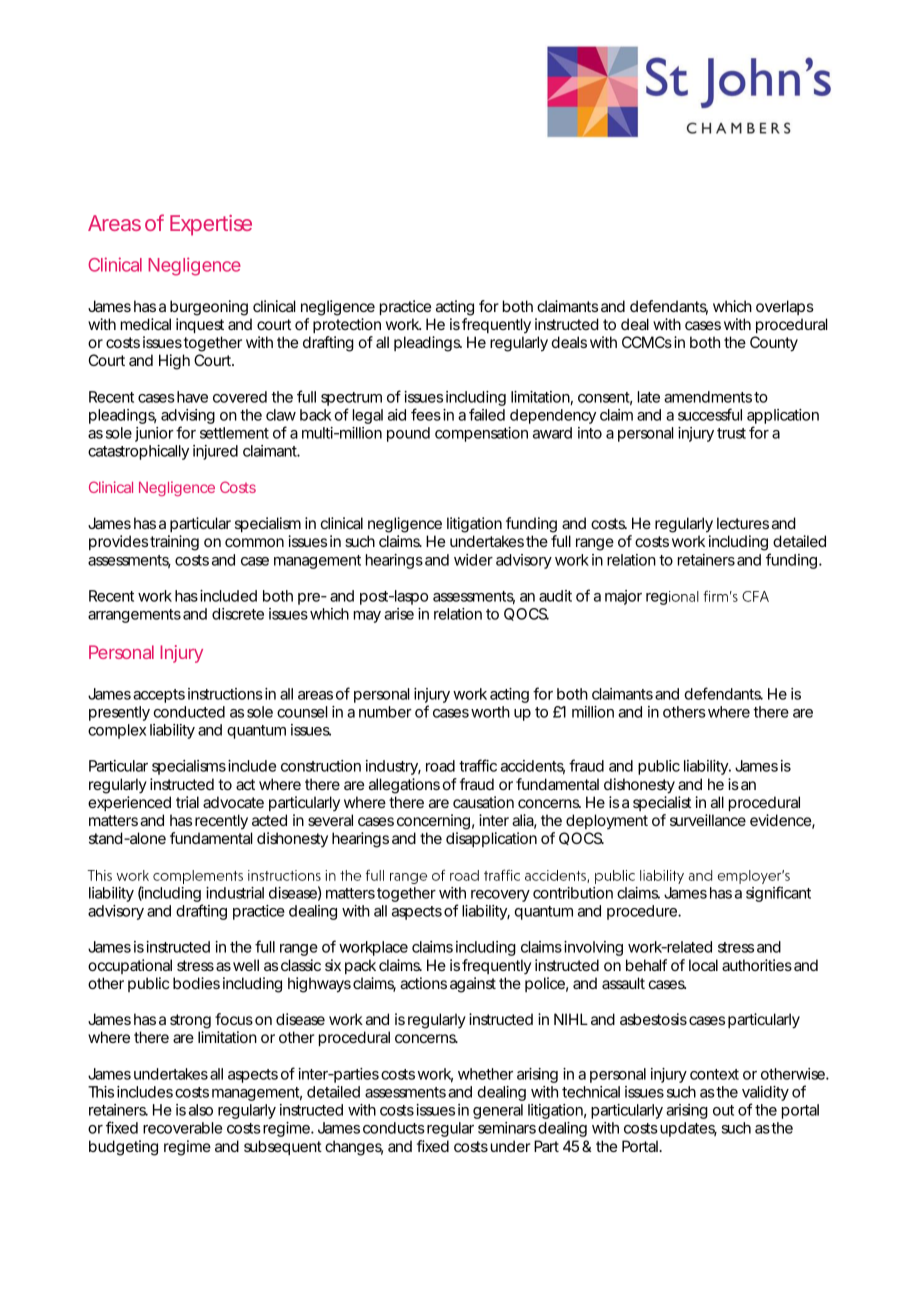 This document has height=1308, width=924. Describe the element at coordinates (708, 820) in the document. I see `surveillance` at that location.
